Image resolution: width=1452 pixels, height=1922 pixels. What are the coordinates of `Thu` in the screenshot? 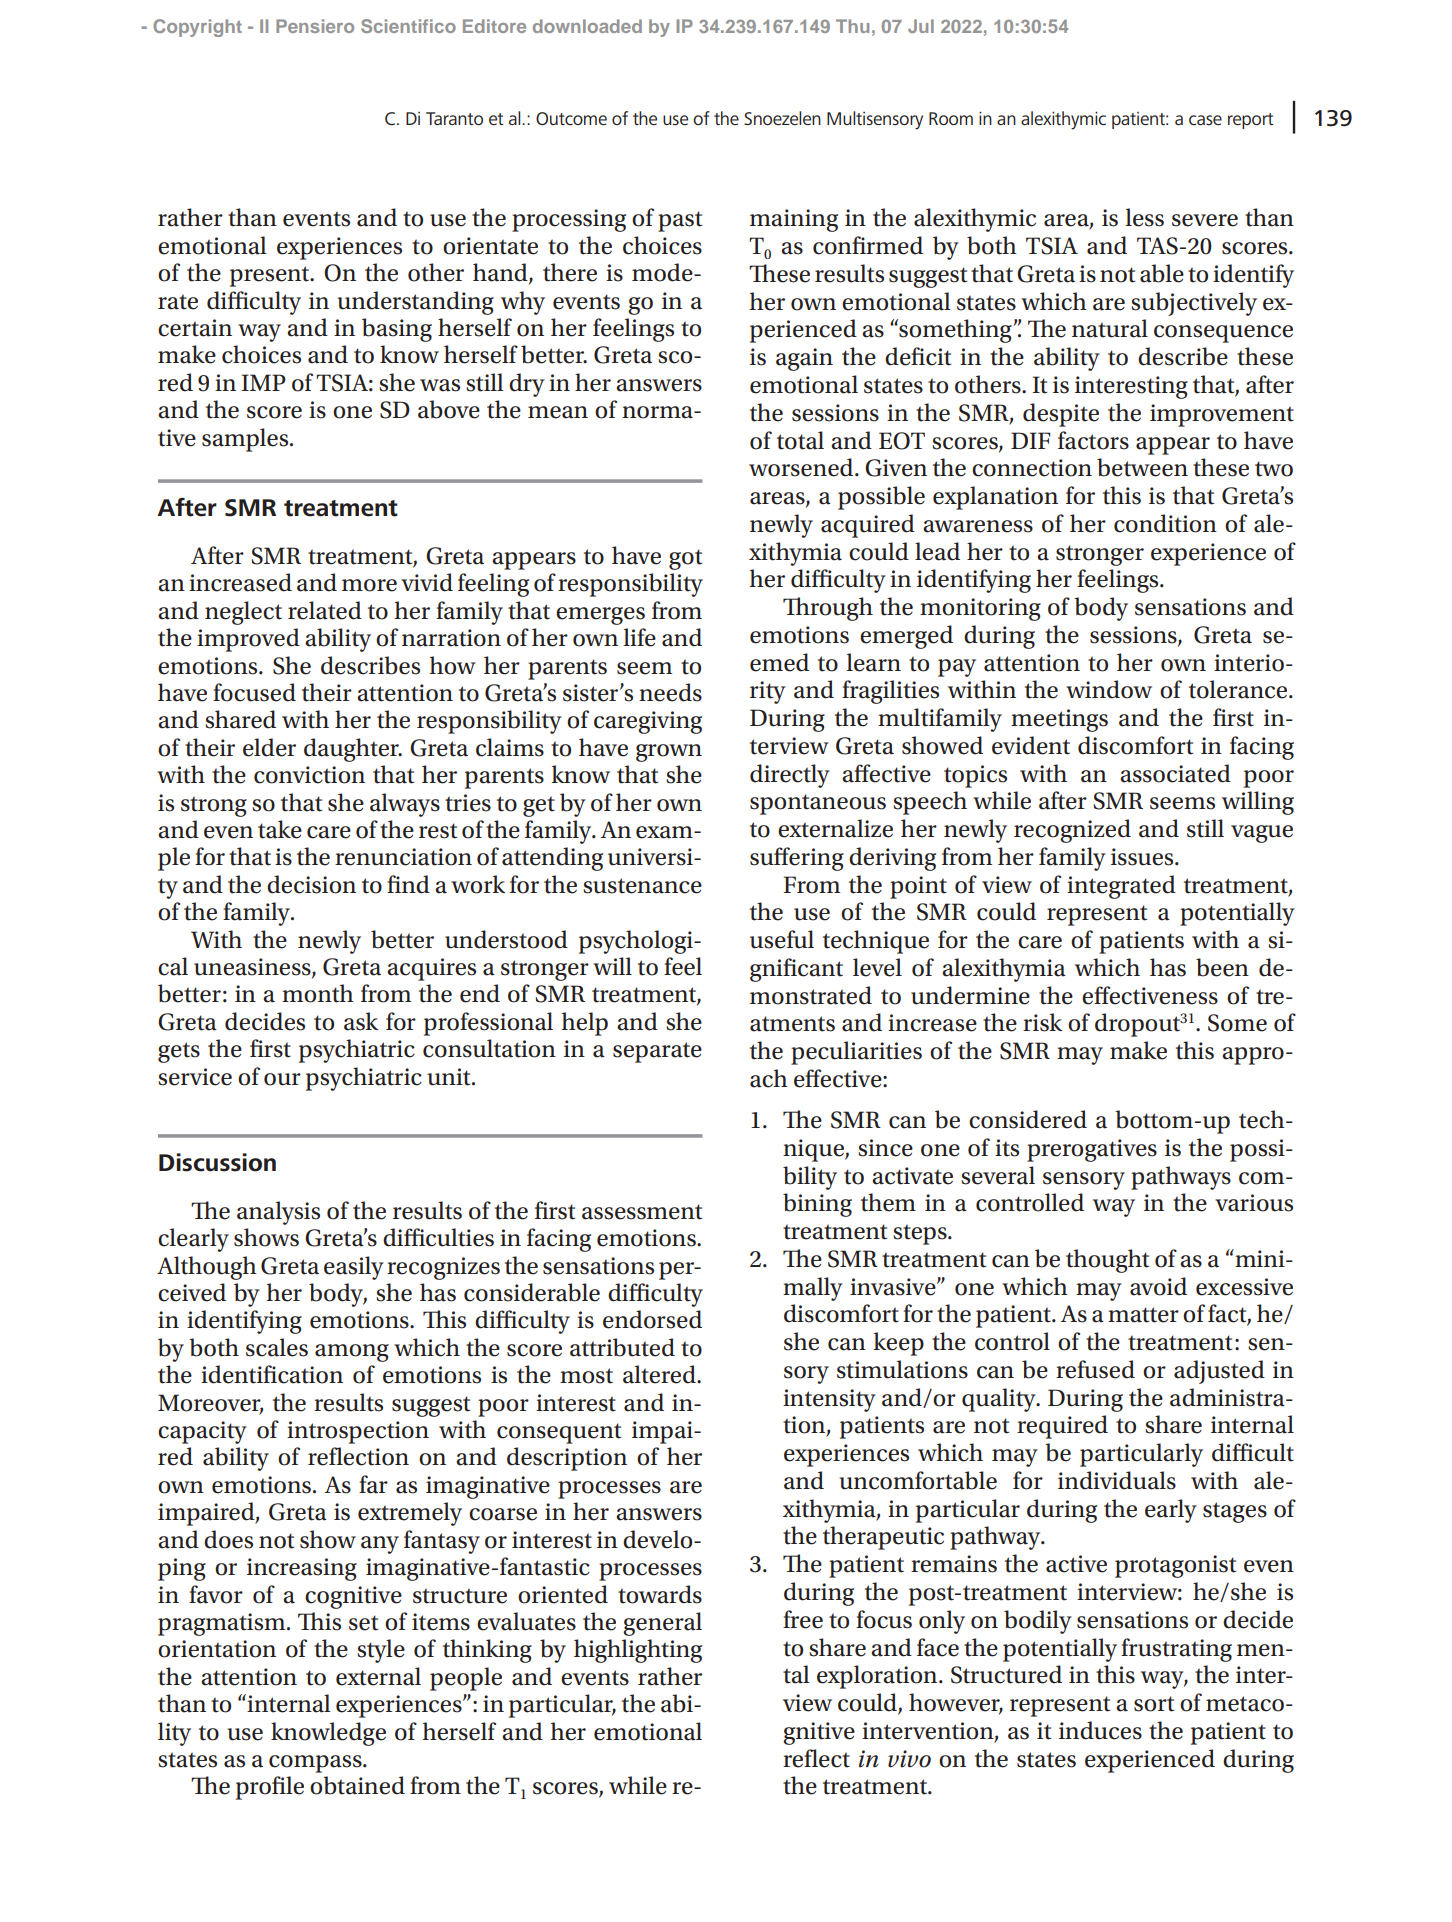 It's located at (852, 26).
